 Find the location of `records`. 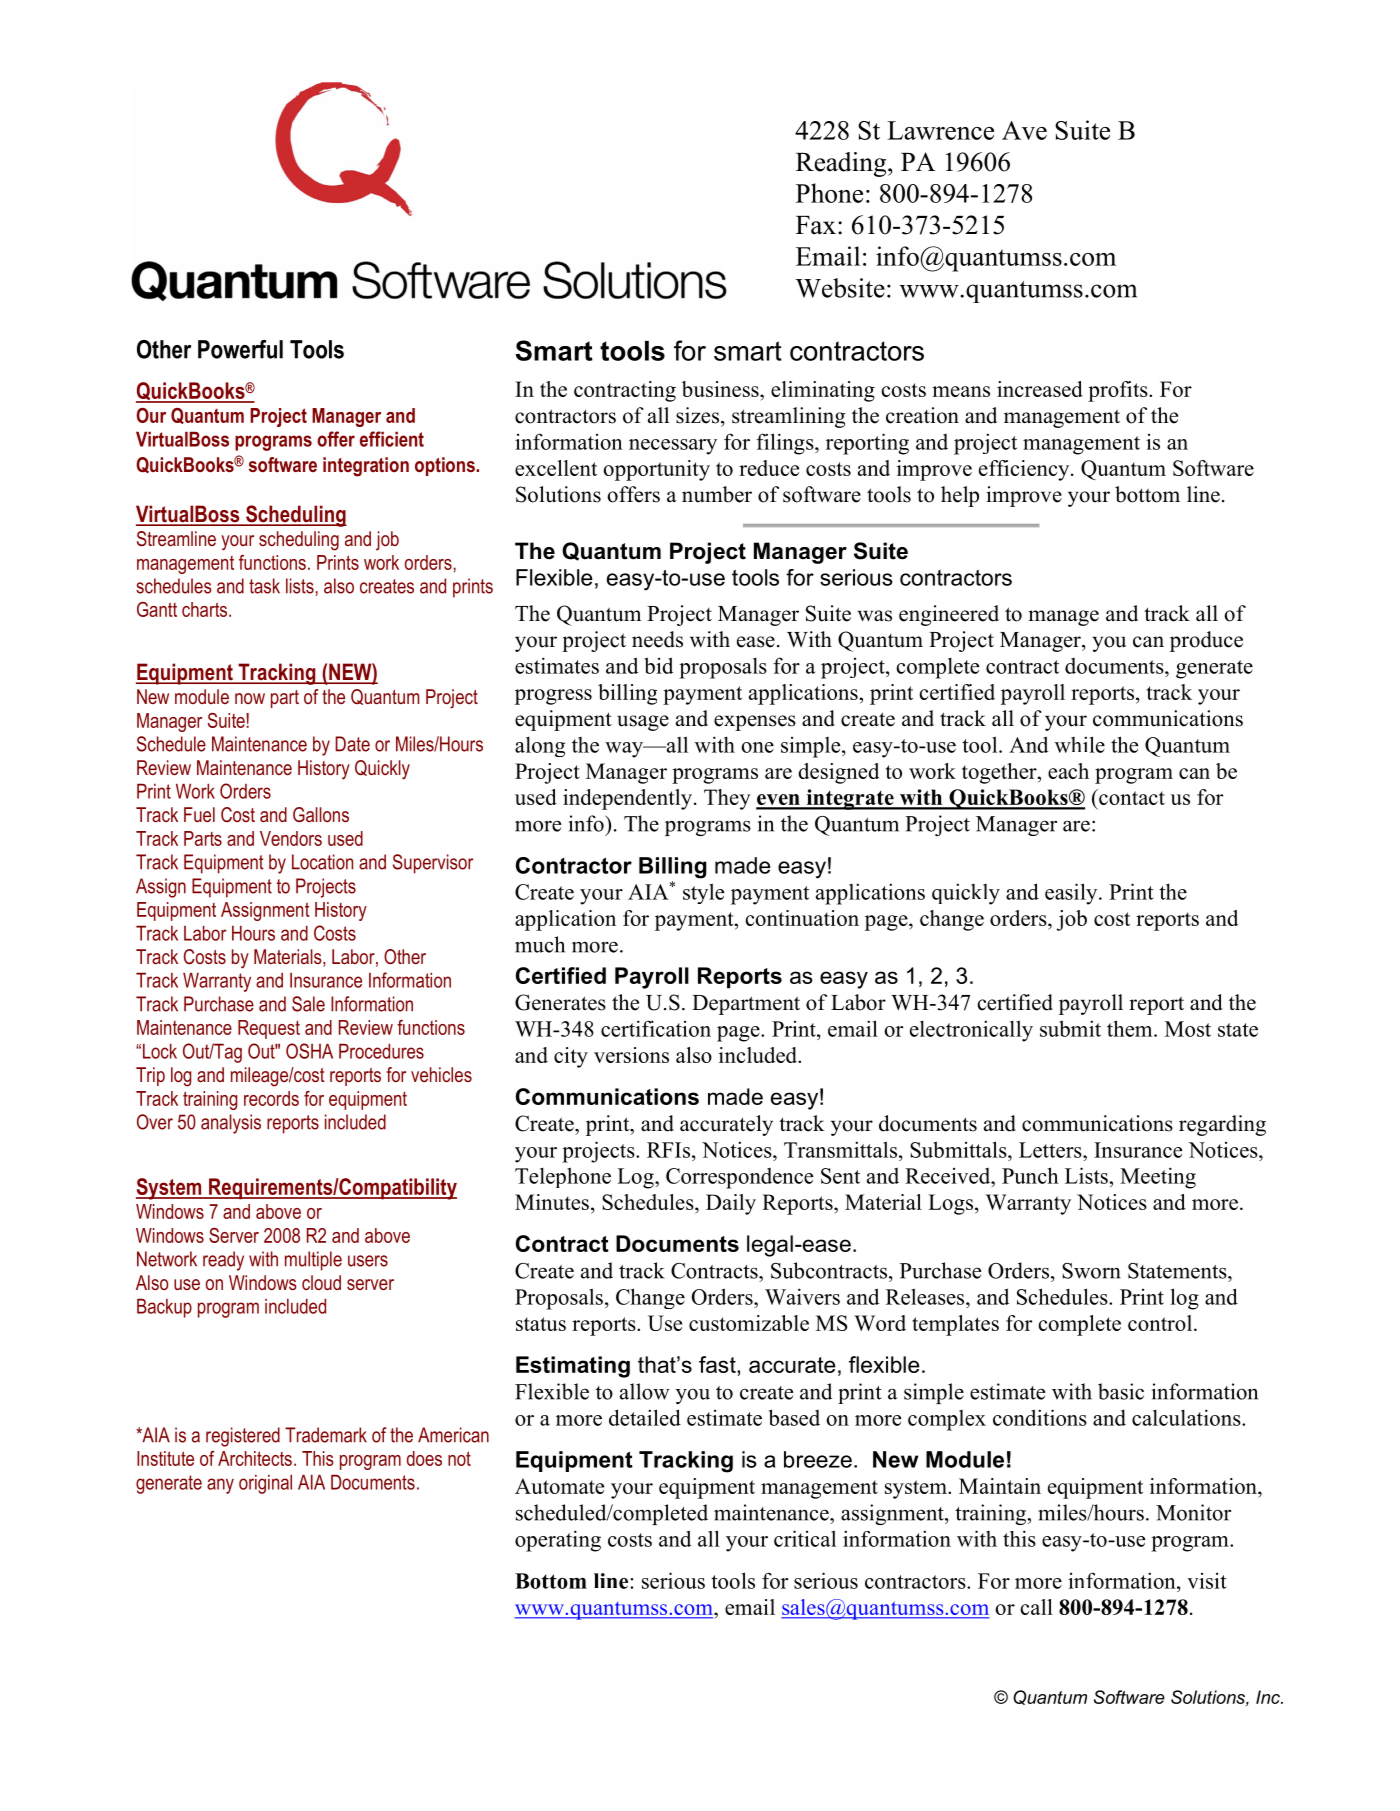

records is located at coordinates (271, 1098).
